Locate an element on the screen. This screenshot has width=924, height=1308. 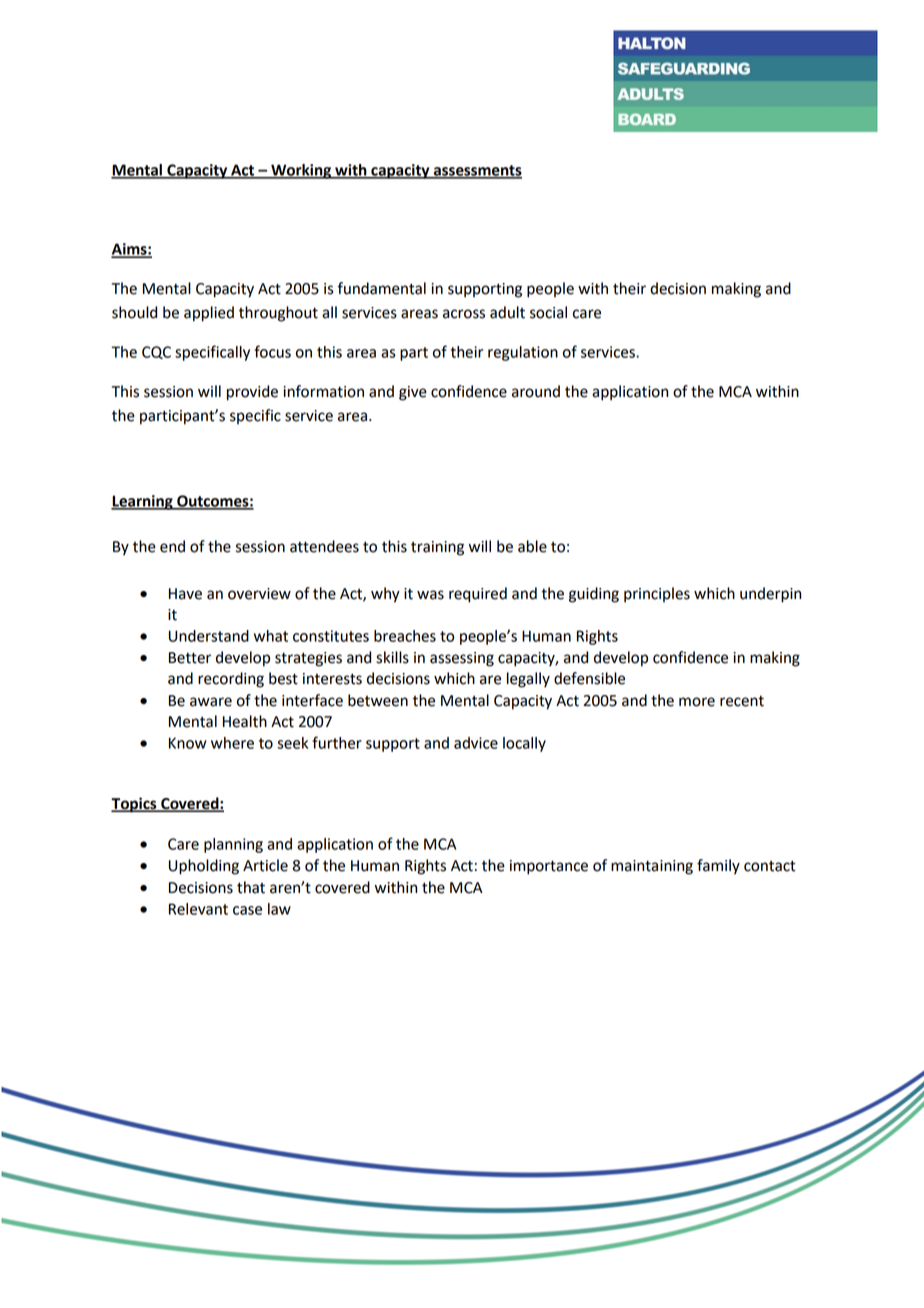
Working is located at coordinates (301, 171).
